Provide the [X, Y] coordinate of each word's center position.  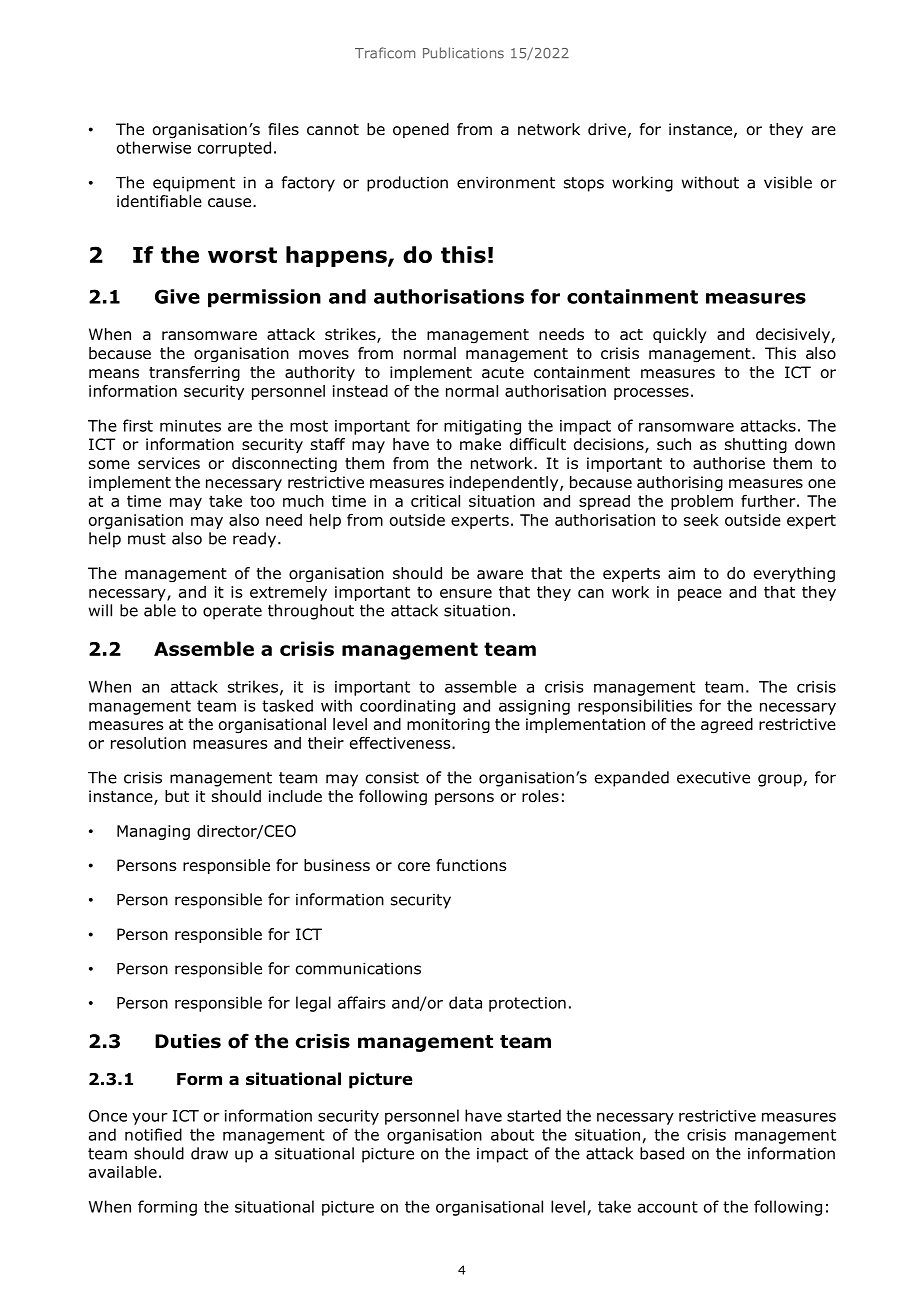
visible [788, 182]
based [662, 1153]
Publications [463, 53]
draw [209, 1153]
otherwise [154, 147]
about [512, 1134]
